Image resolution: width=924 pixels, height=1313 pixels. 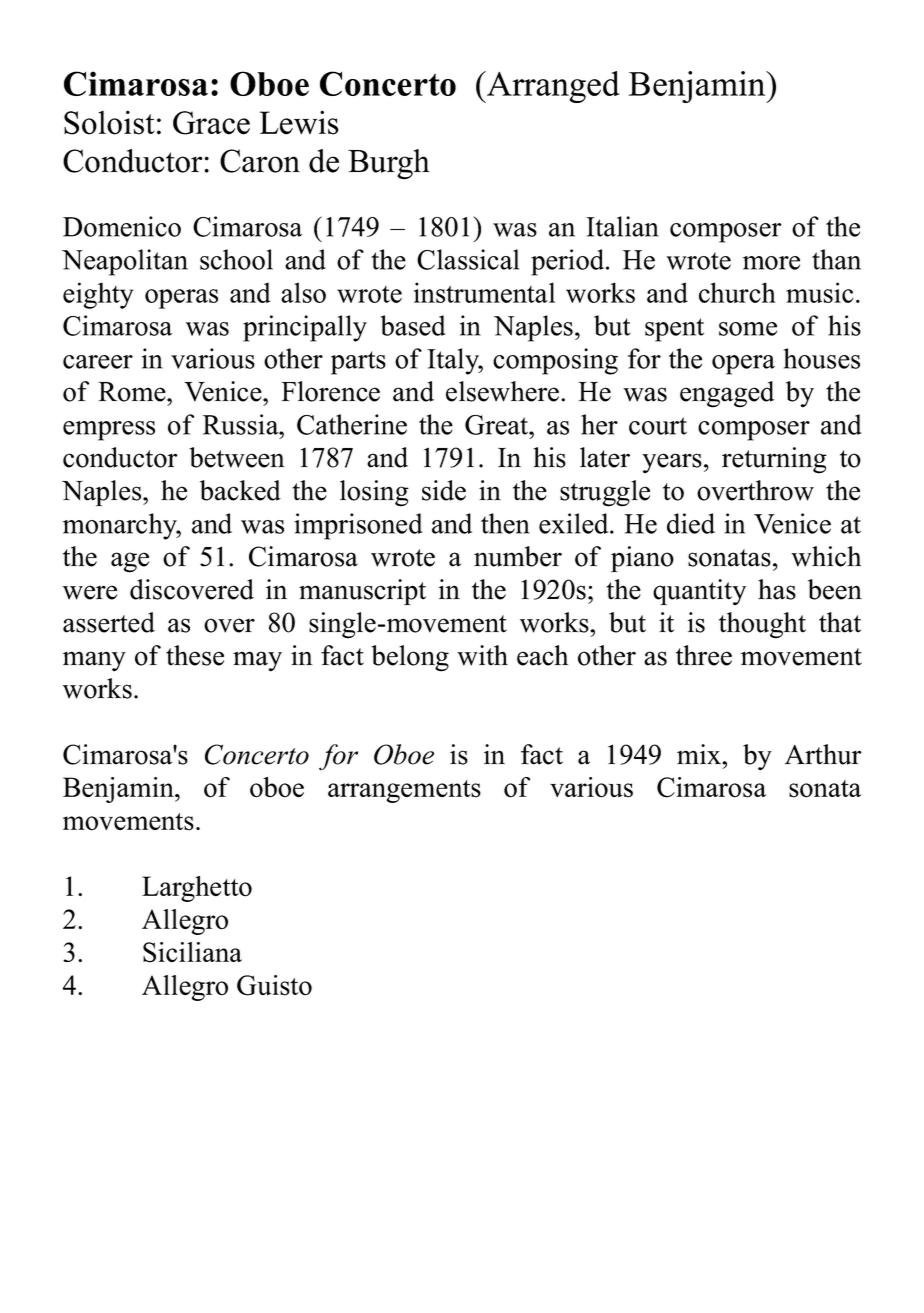 I want to click on Grace, so click(x=211, y=123).
